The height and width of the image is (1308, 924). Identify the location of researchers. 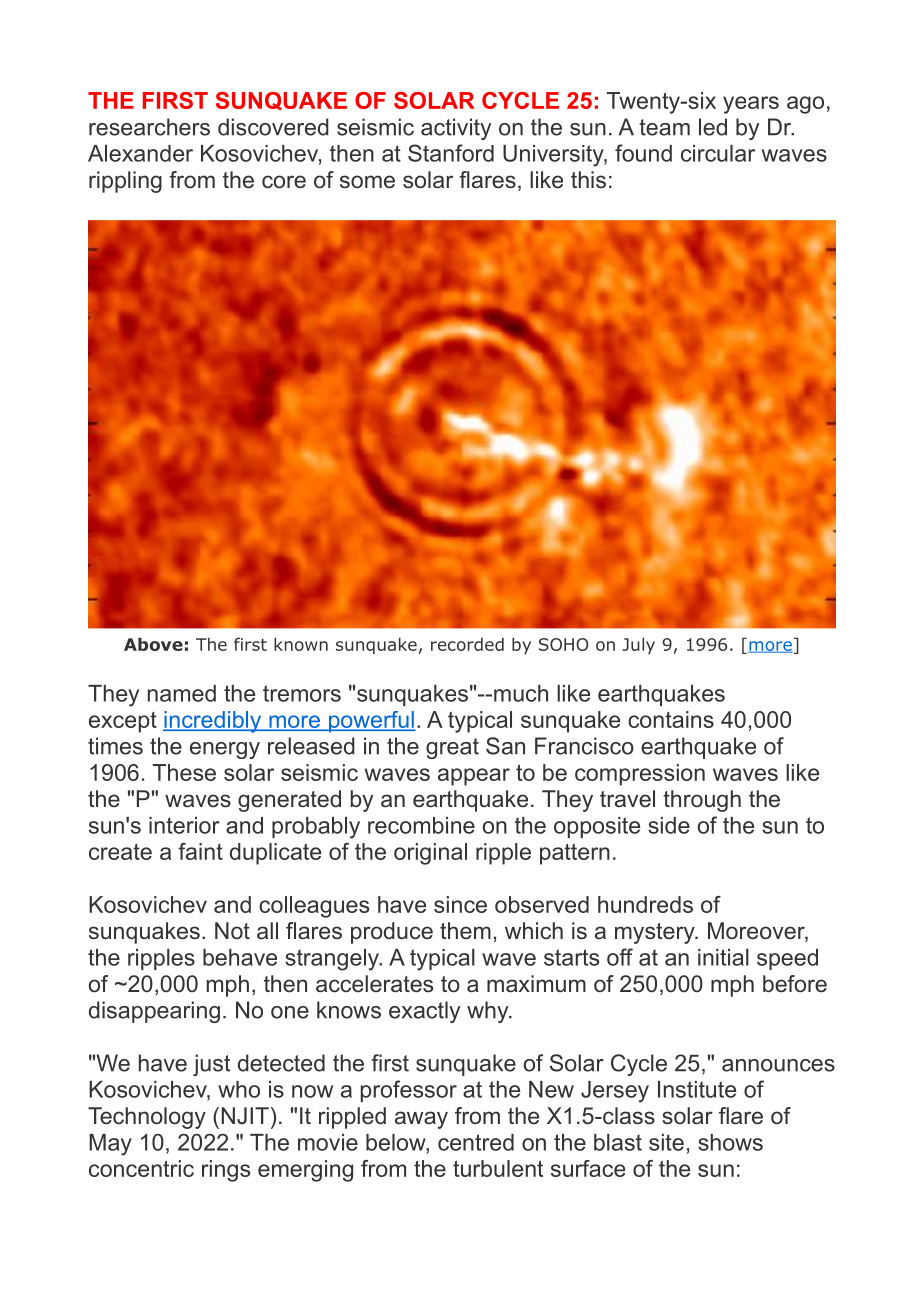
(149, 127).
